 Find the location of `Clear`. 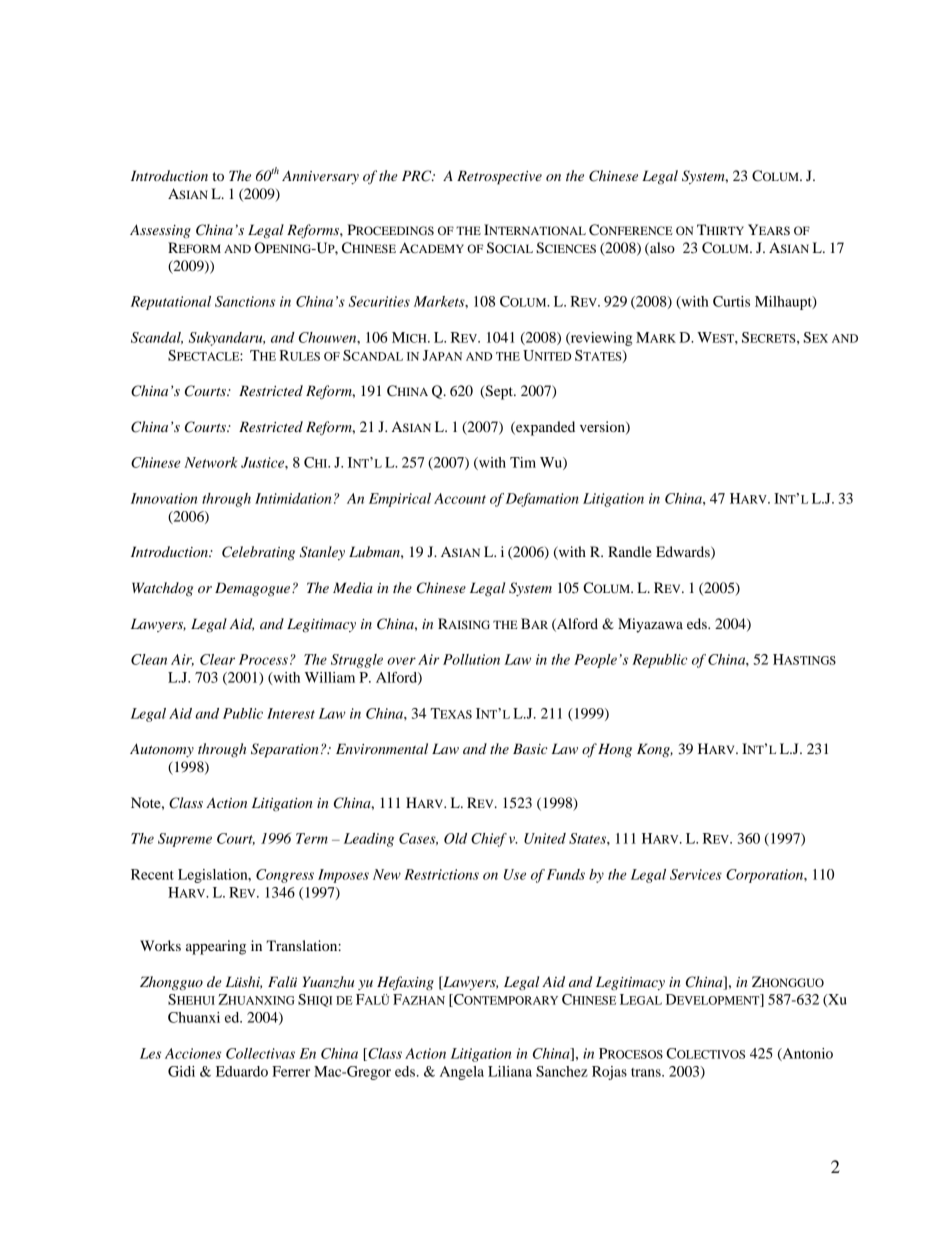

Clear is located at coordinates (217, 659).
